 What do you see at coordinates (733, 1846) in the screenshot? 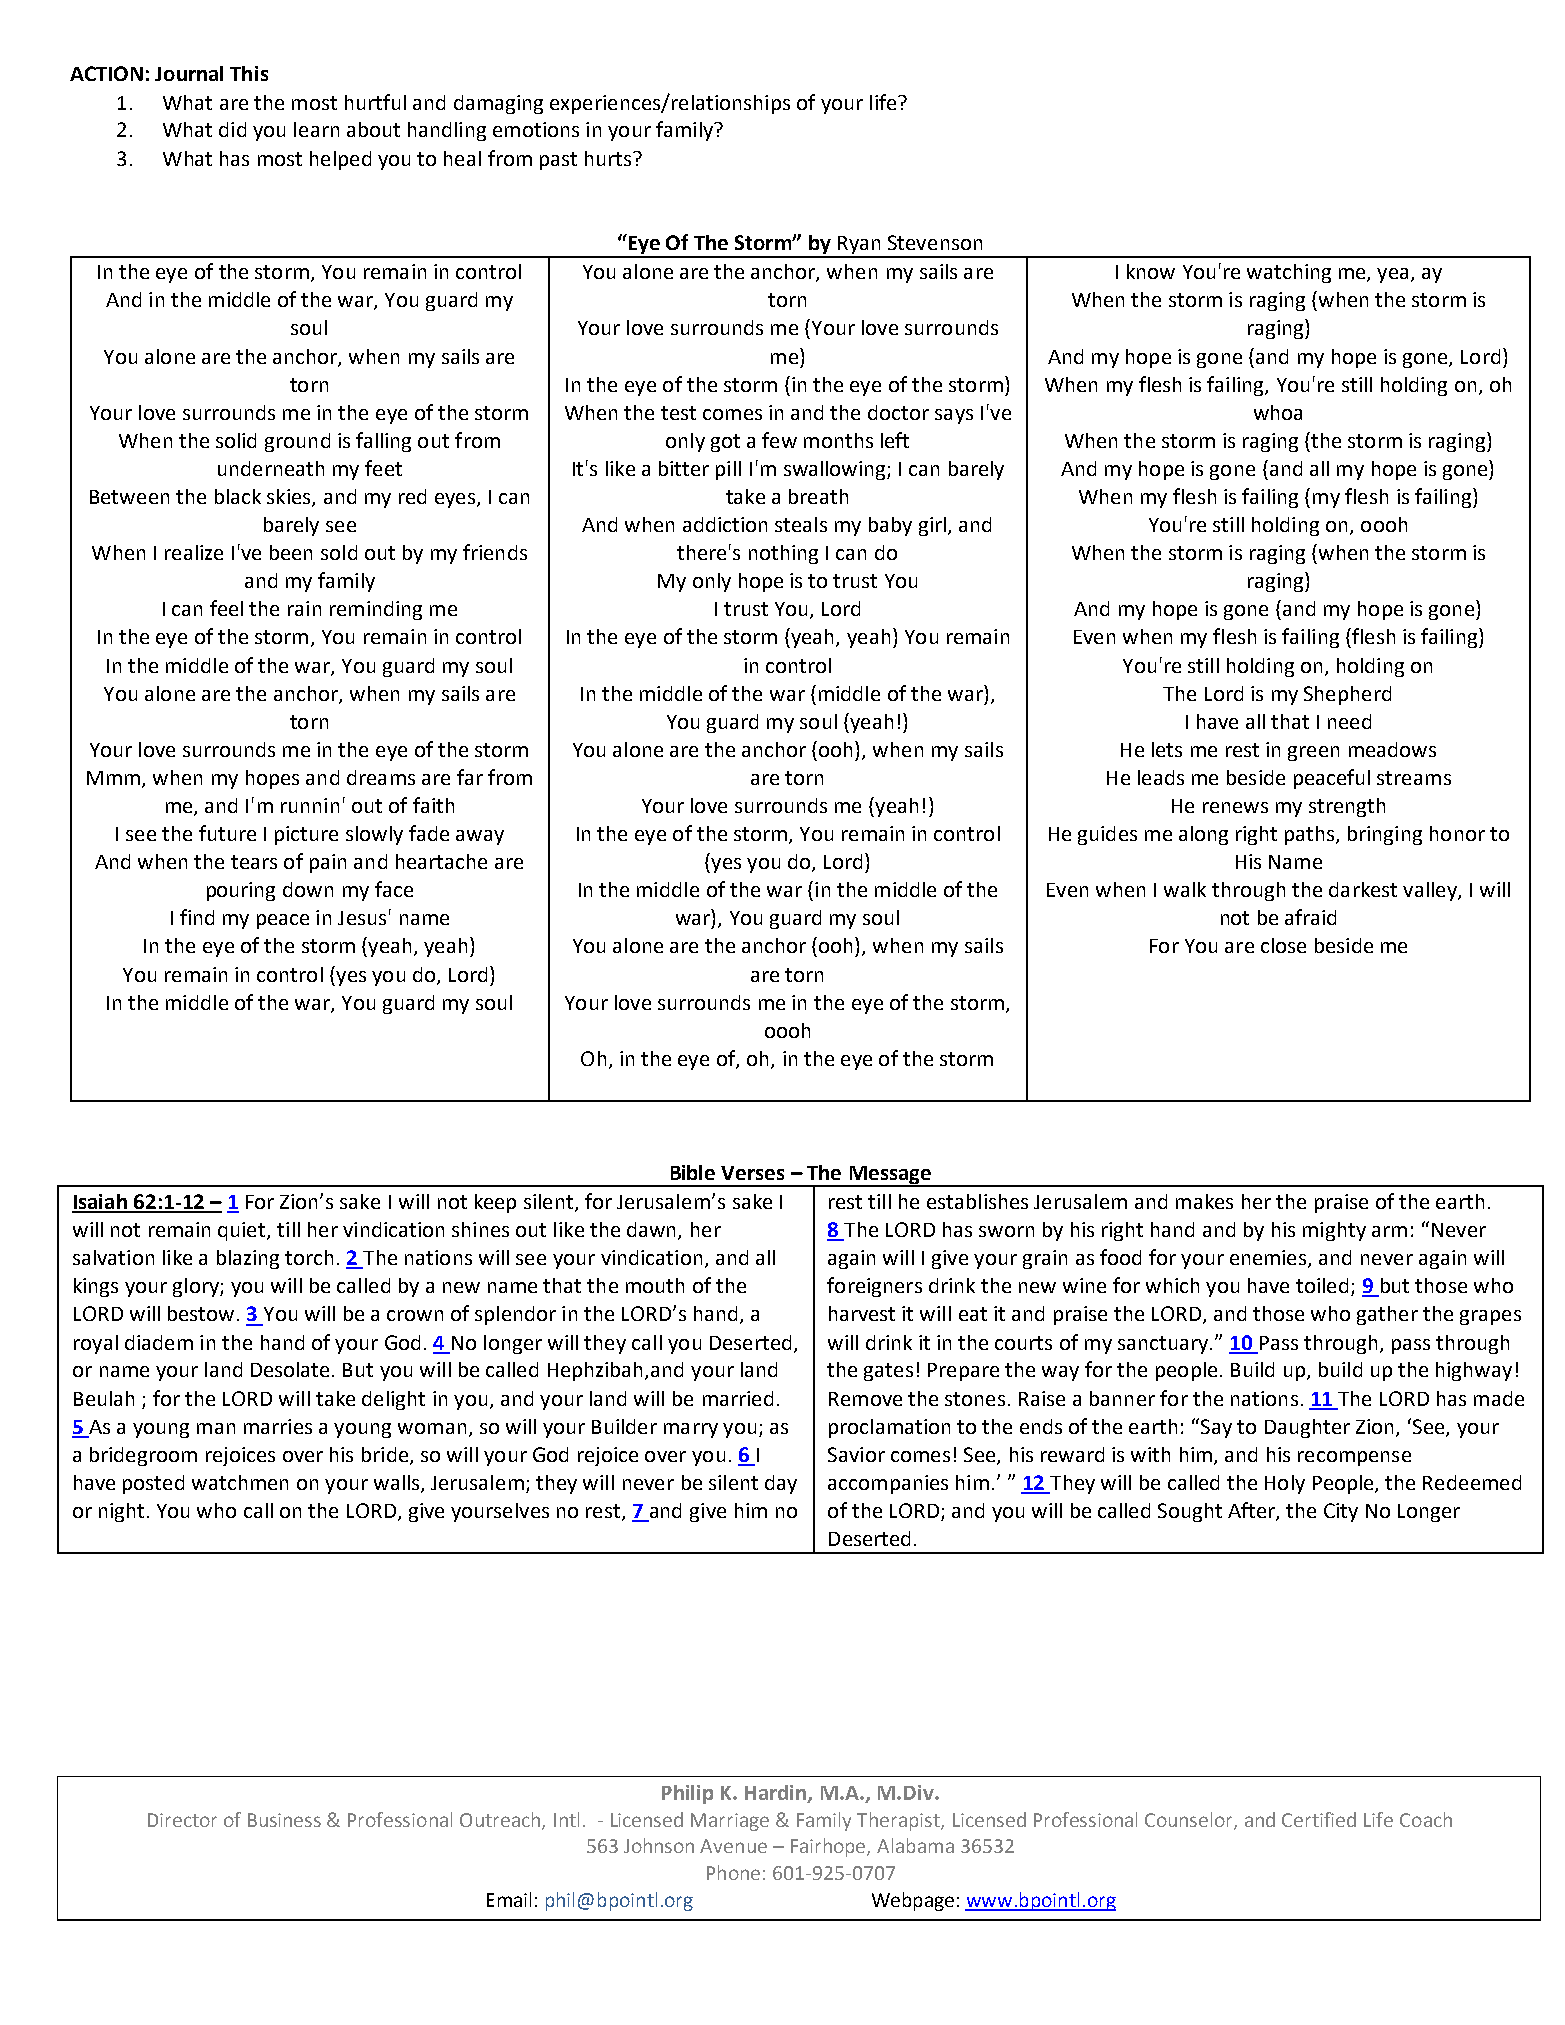
I see `Avenue` at bounding box center [733, 1846].
